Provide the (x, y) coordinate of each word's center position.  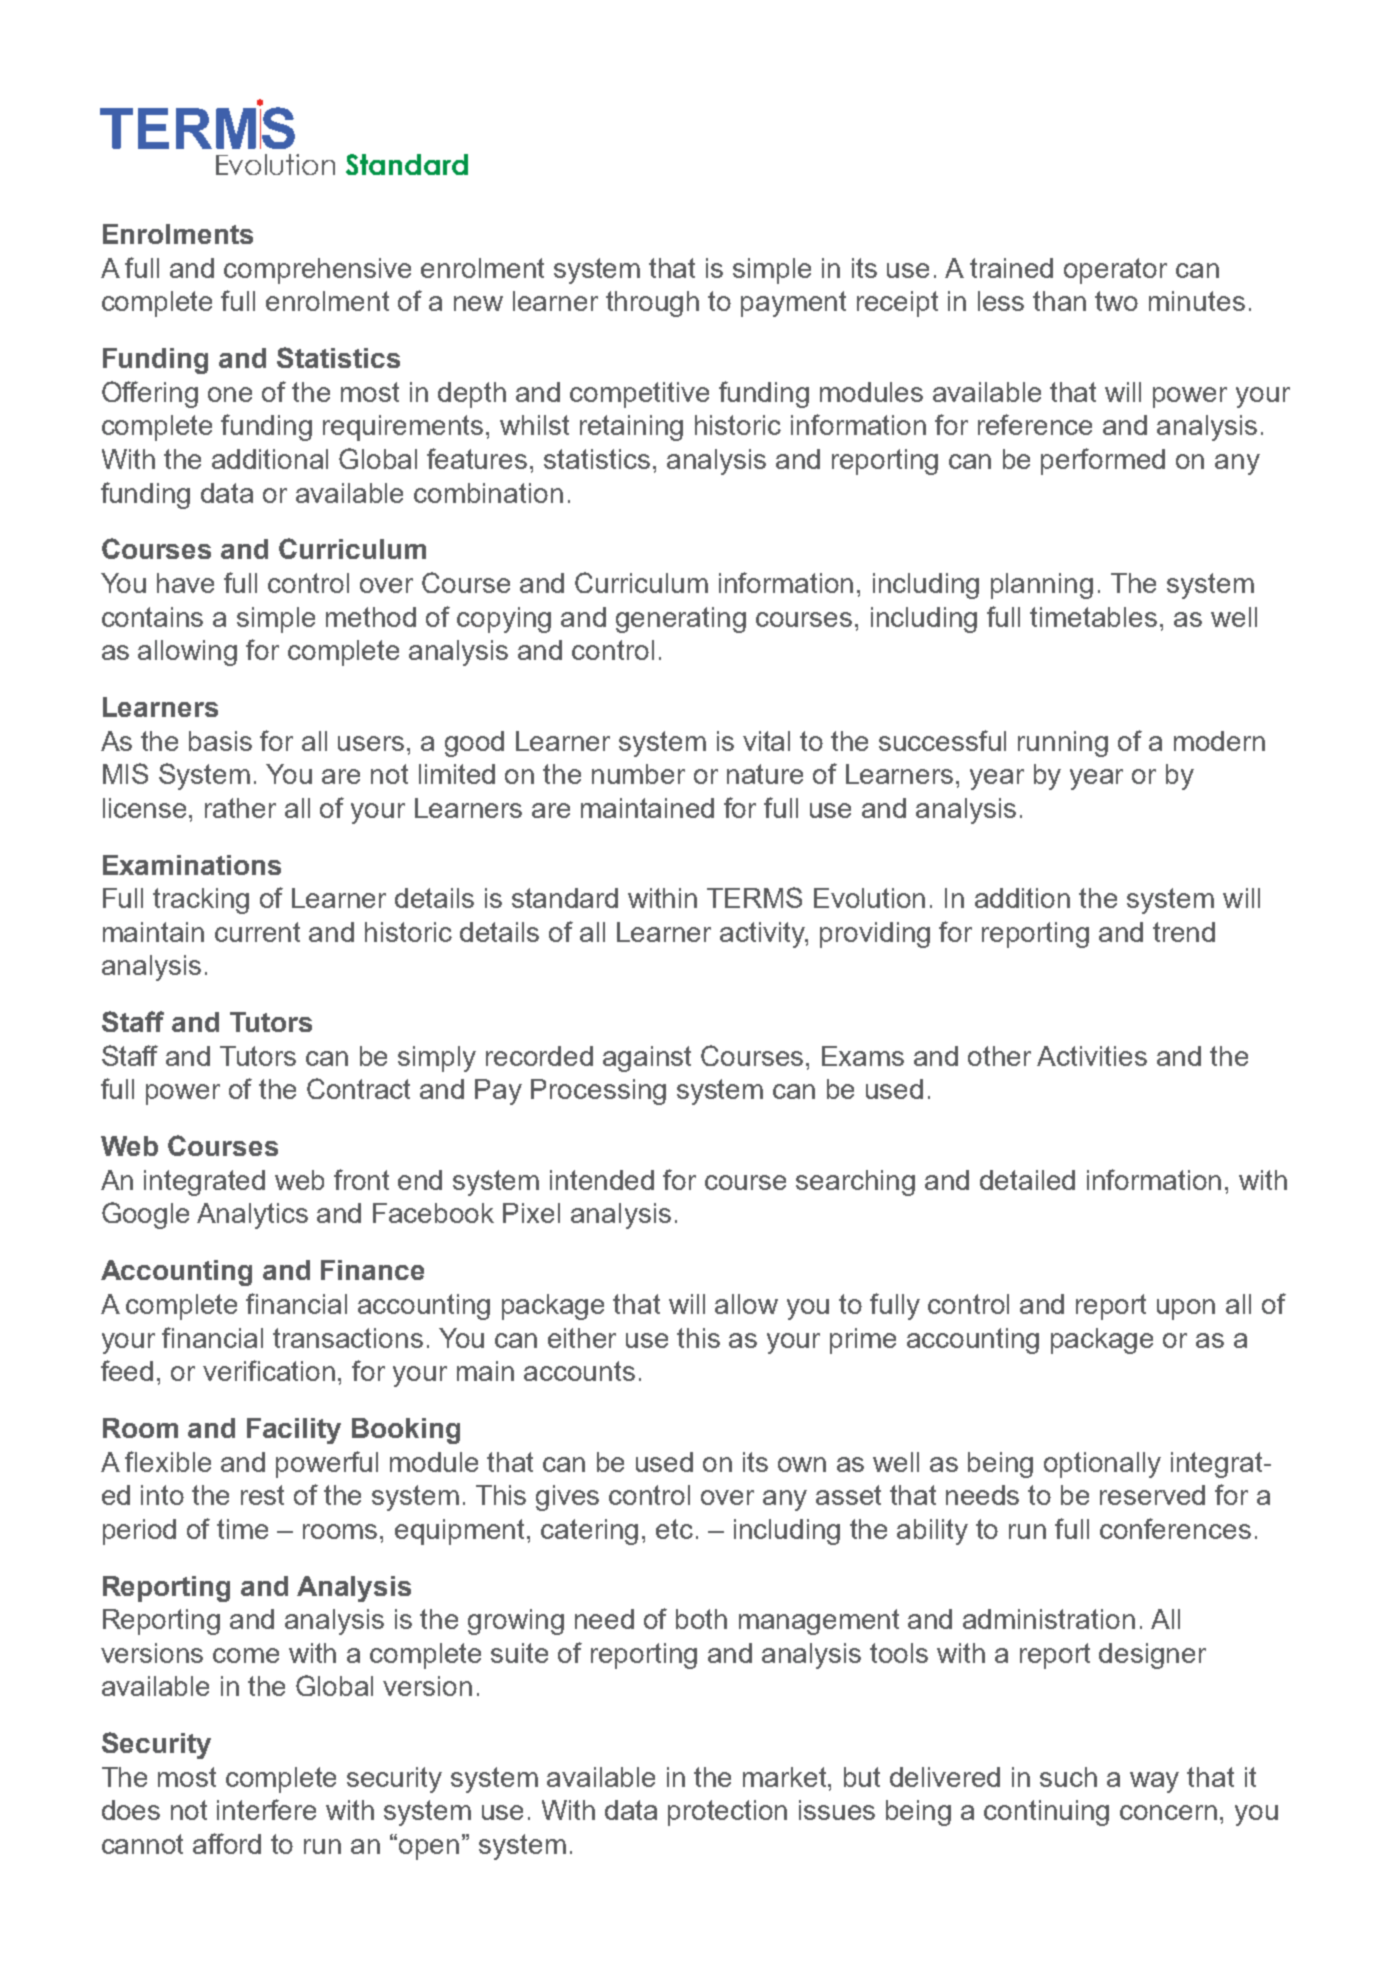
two (1116, 301)
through (652, 304)
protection (727, 1813)
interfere (266, 1809)
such (1068, 1777)
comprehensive (317, 271)
